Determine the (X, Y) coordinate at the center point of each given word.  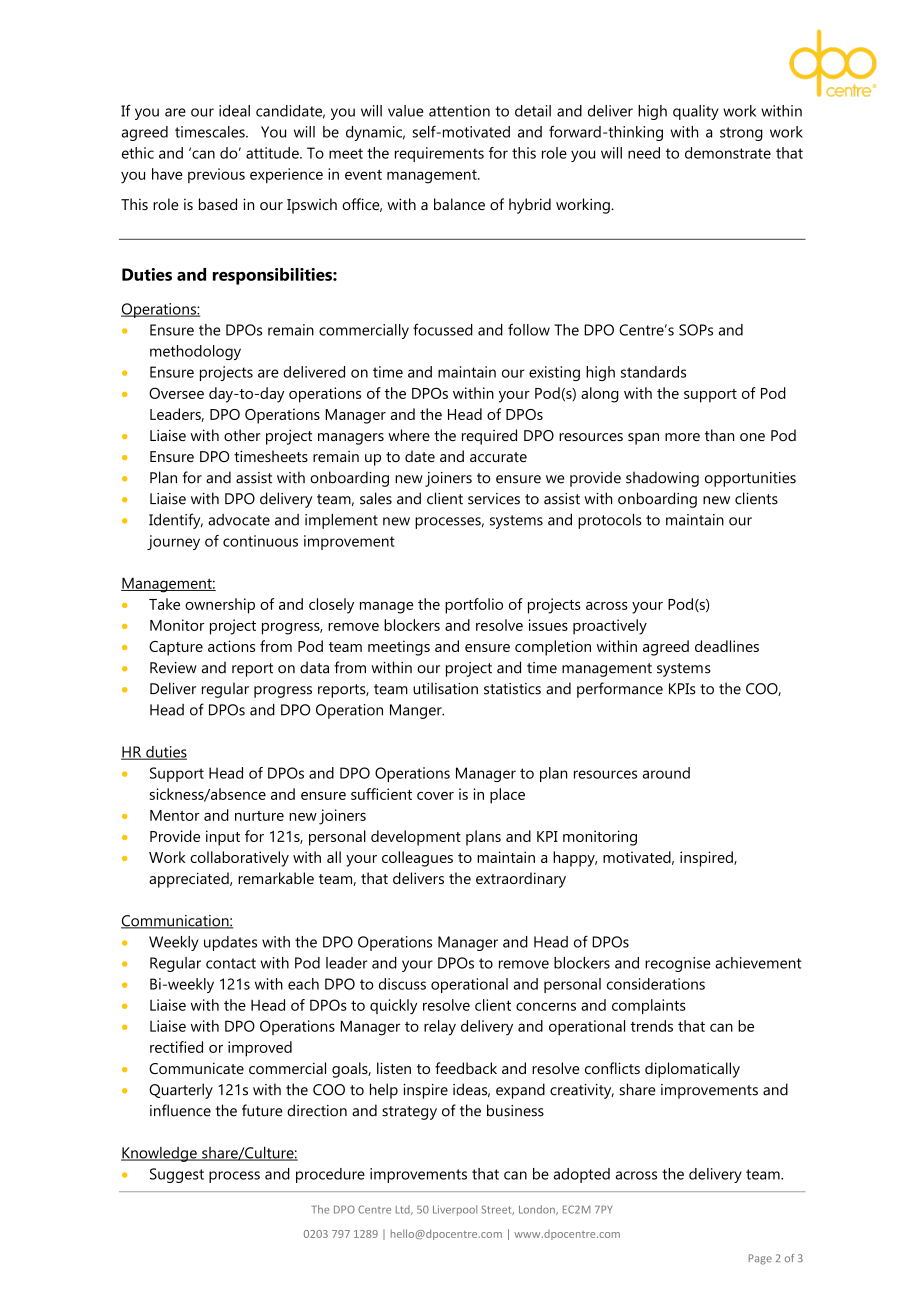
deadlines (727, 646)
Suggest (177, 1175)
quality (695, 112)
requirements (439, 154)
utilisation (445, 688)
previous (216, 175)
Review (173, 668)
